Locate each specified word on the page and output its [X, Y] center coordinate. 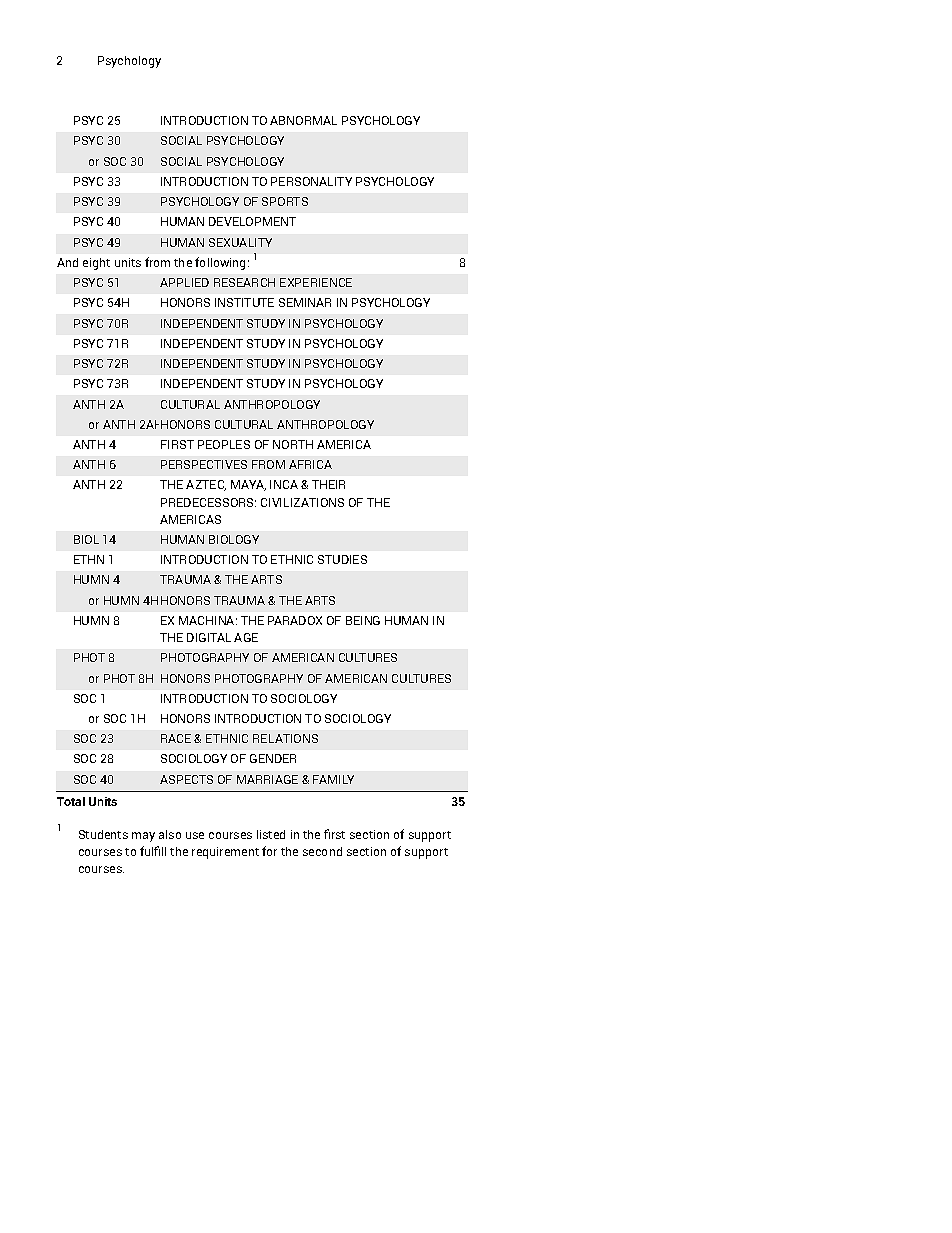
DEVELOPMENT [252, 221]
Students [103, 834]
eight [96, 264]
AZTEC [206, 485]
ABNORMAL [303, 120]
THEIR [328, 484]
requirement [225, 853]
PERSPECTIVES [204, 464]
